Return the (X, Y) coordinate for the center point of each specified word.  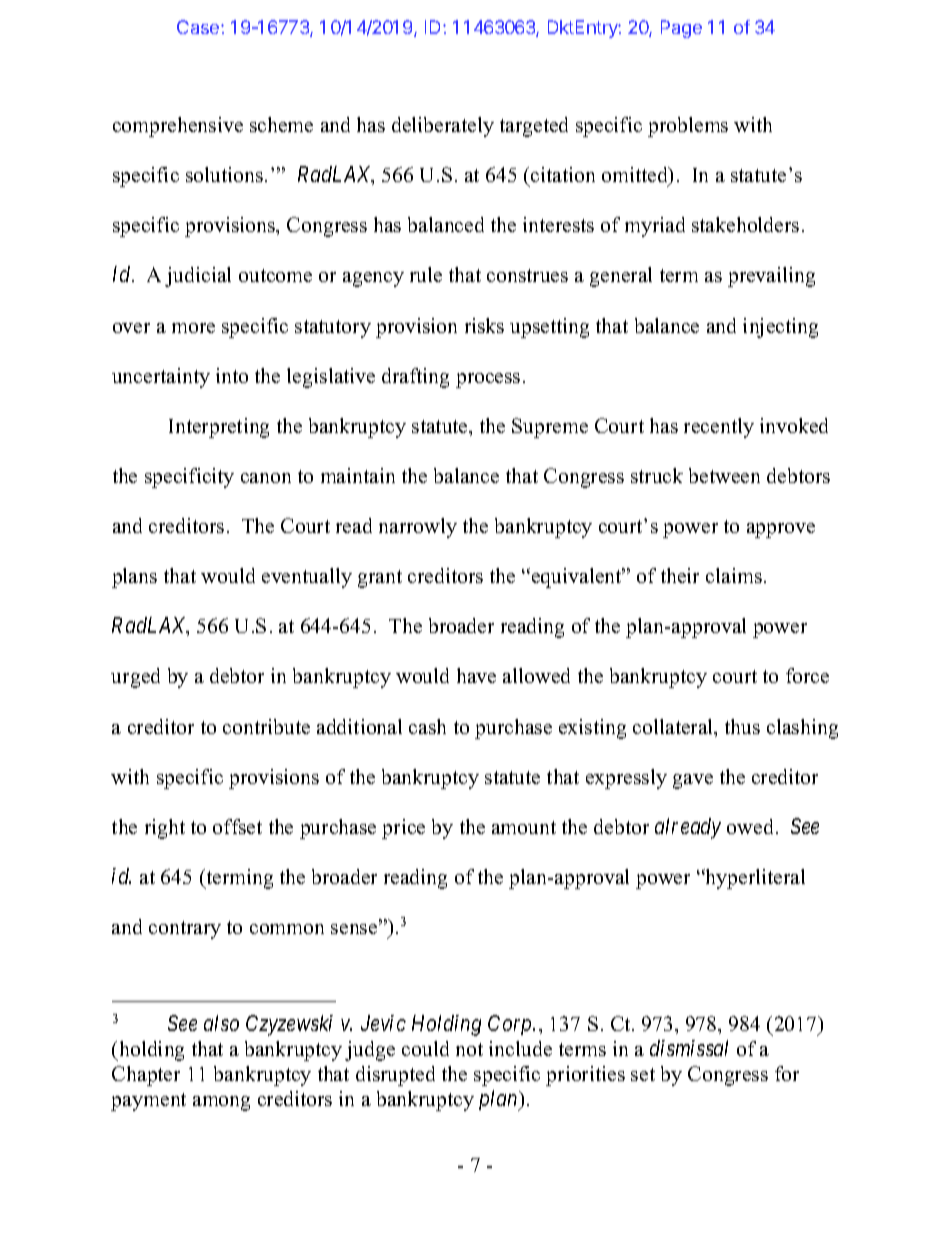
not (469, 1049)
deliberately (443, 127)
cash (427, 726)
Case (199, 27)
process (488, 380)
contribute (266, 726)
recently (719, 428)
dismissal (689, 1048)
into (232, 375)
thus (742, 726)
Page (681, 29)
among (221, 1103)
